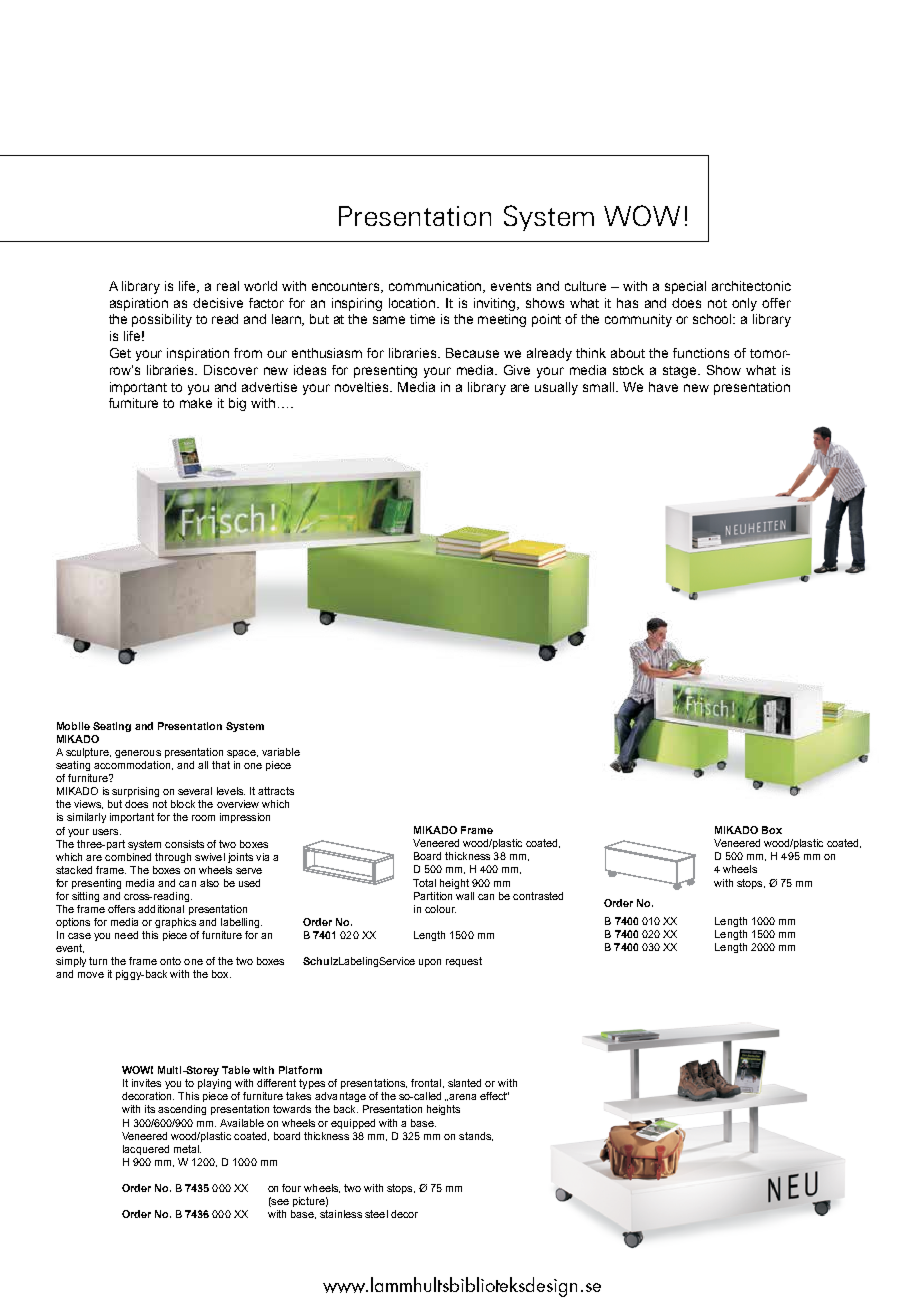 Image resolution: width=924 pixels, height=1308 pixels. I want to click on Mobile, so click(73, 726).
